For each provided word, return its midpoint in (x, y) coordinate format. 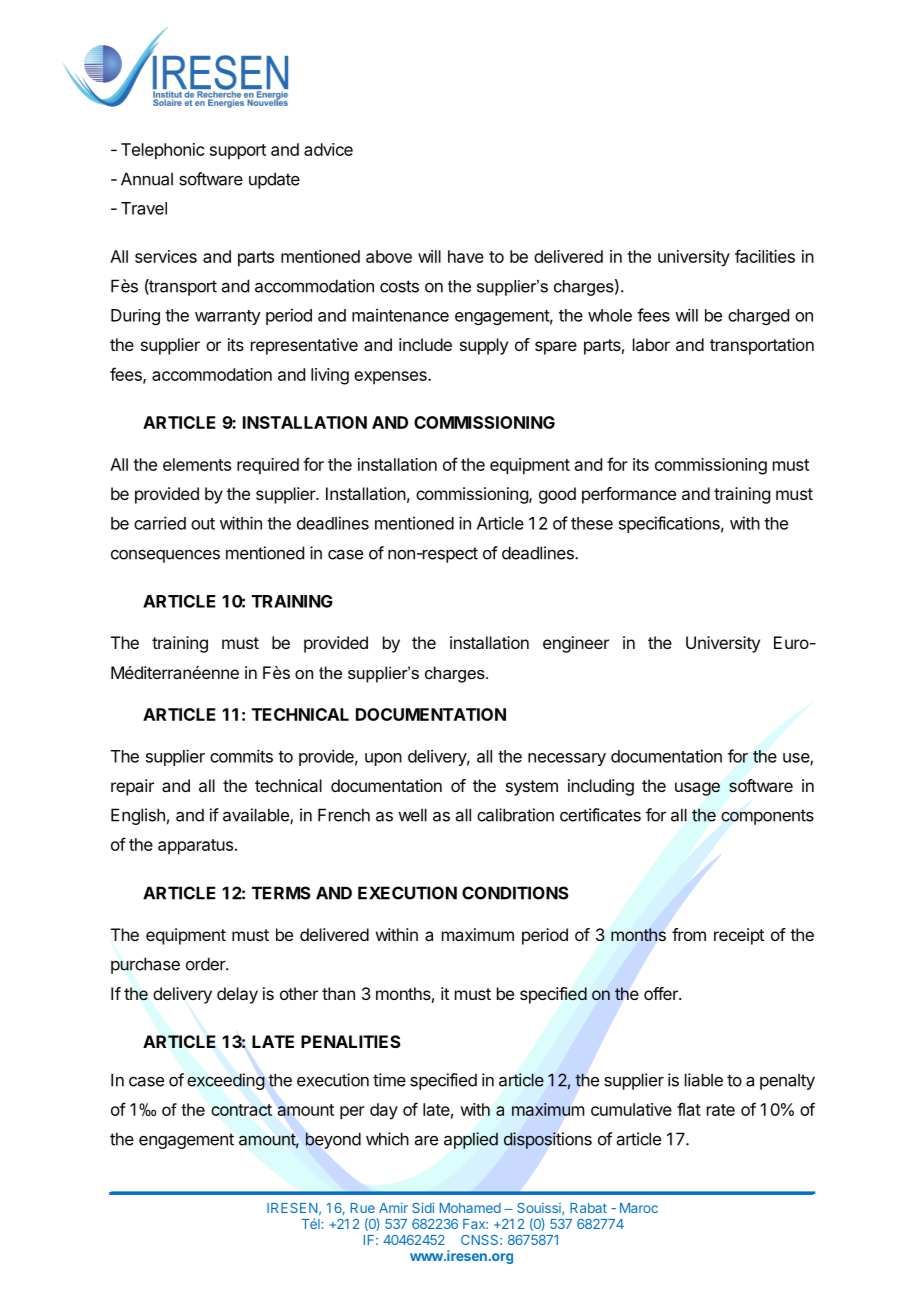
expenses (391, 378)
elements (197, 464)
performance (629, 495)
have (466, 256)
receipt (739, 936)
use (797, 759)
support (238, 152)
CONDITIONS (515, 893)
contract (241, 1110)
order (206, 964)
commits (241, 756)
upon (383, 759)
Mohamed (470, 1208)
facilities (765, 256)
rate (721, 1110)
